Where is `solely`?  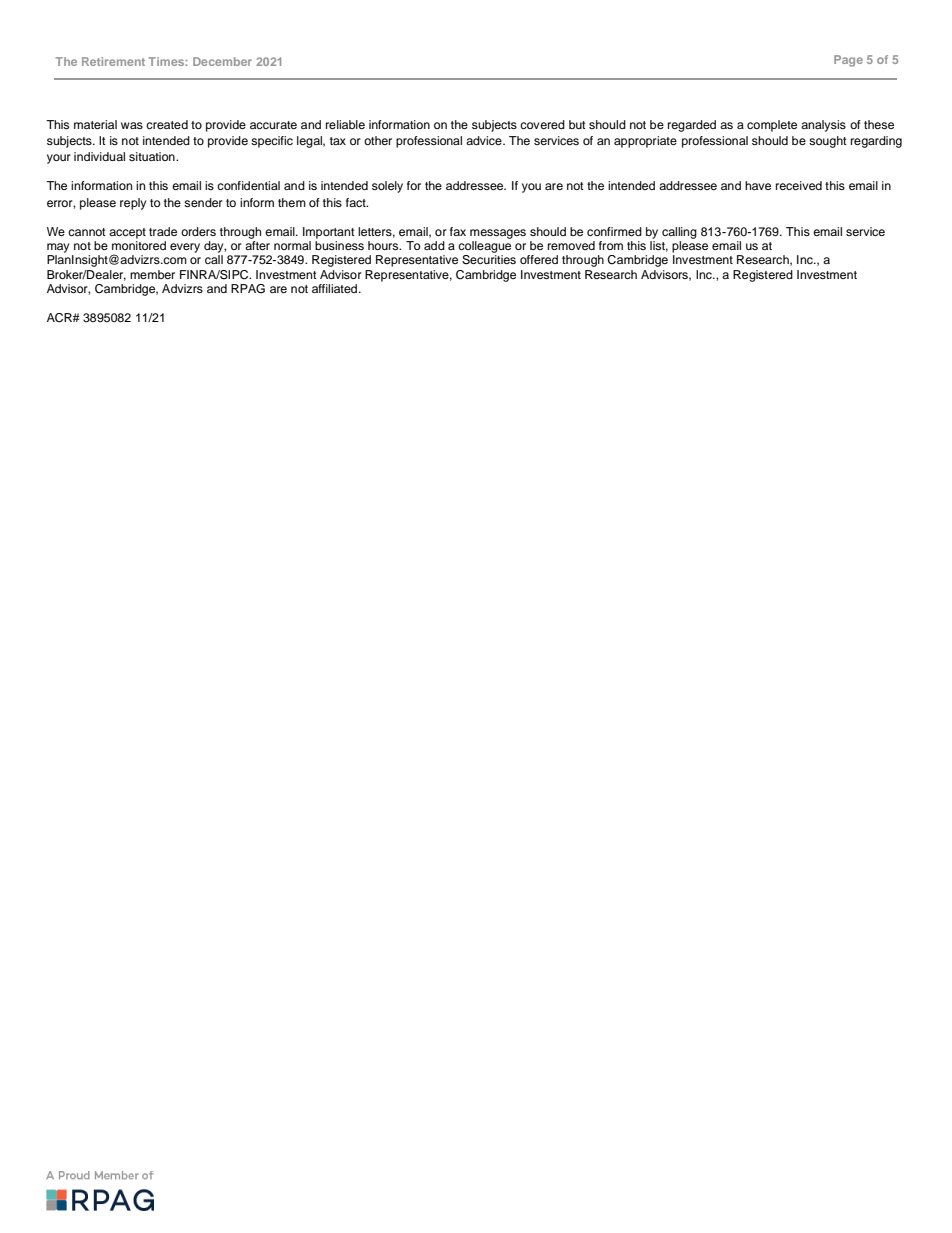 solely is located at coordinates (387, 187).
